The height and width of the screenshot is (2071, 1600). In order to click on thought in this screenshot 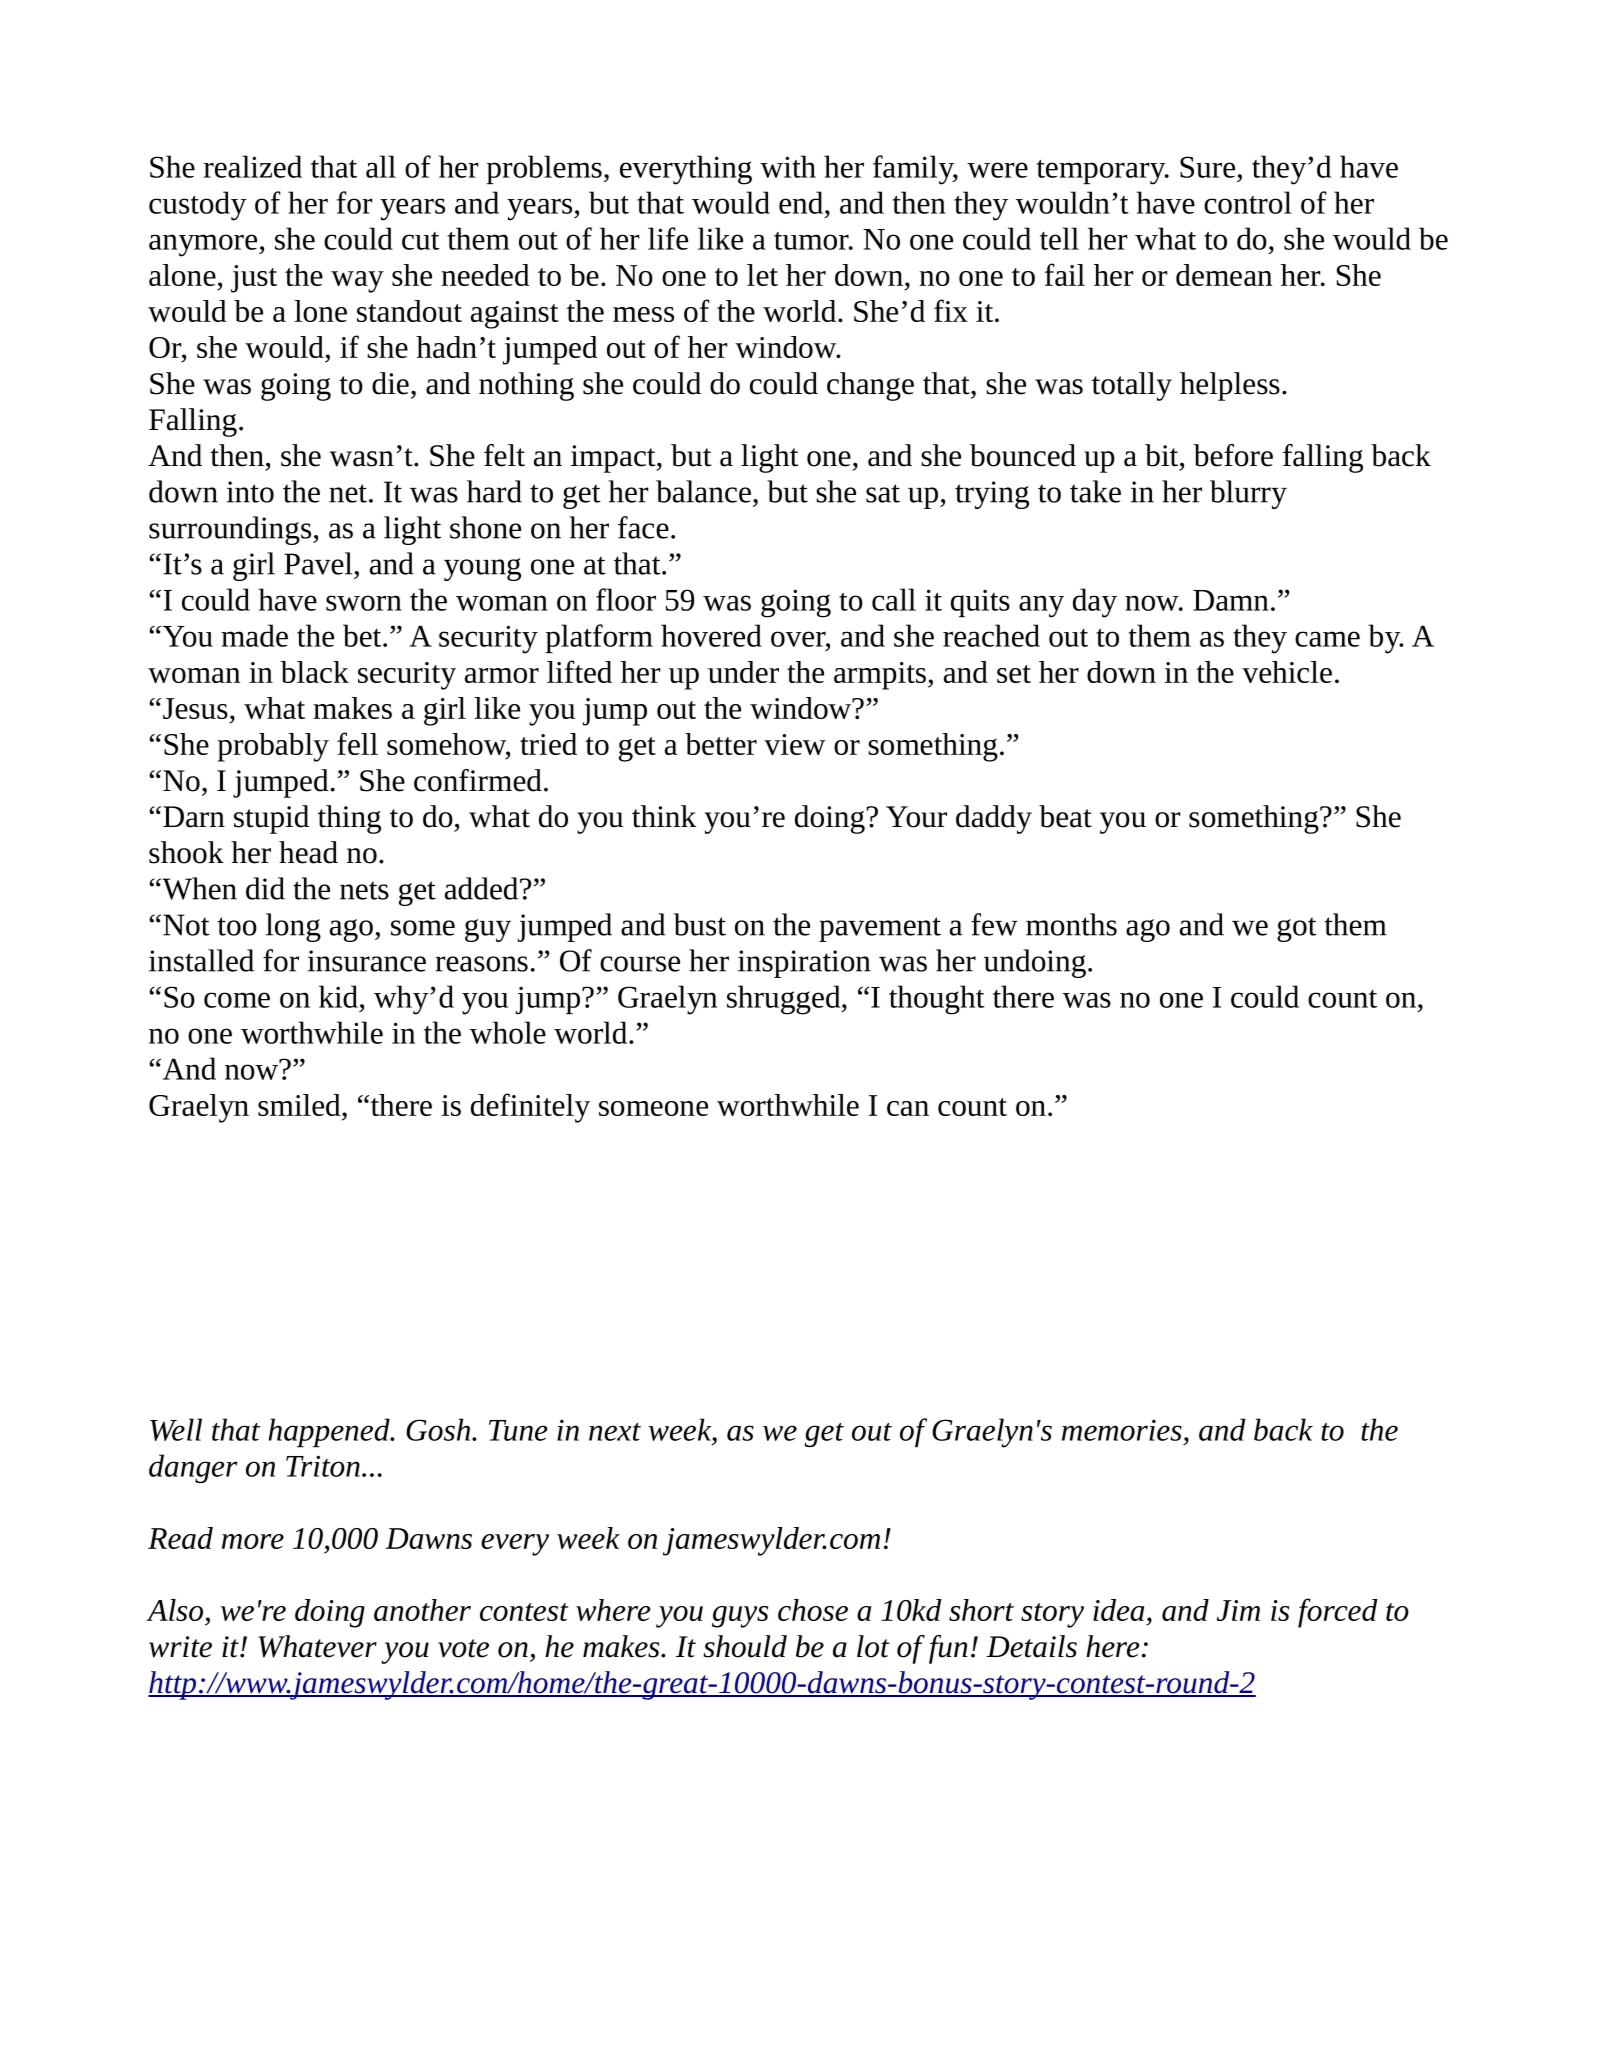, I will do `click(937, 1000)`.
